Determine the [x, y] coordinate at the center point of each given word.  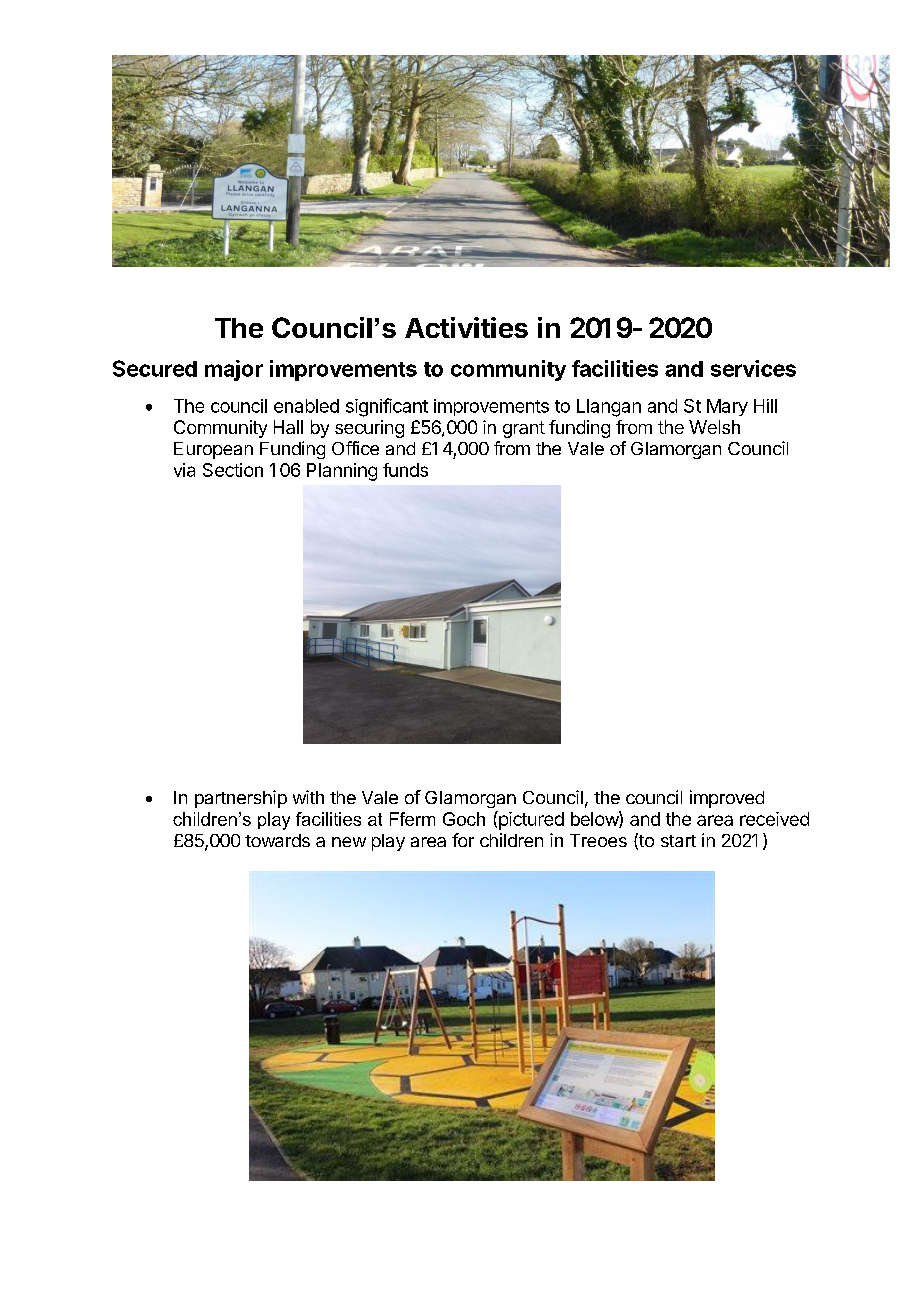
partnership [241, 799]
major [234, 370]
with [308, 797]
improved [727, 799]
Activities [466, 327]
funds [405, 470]
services [753, 368]
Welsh [714, 427]
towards [277, 840]
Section [233, 470]
